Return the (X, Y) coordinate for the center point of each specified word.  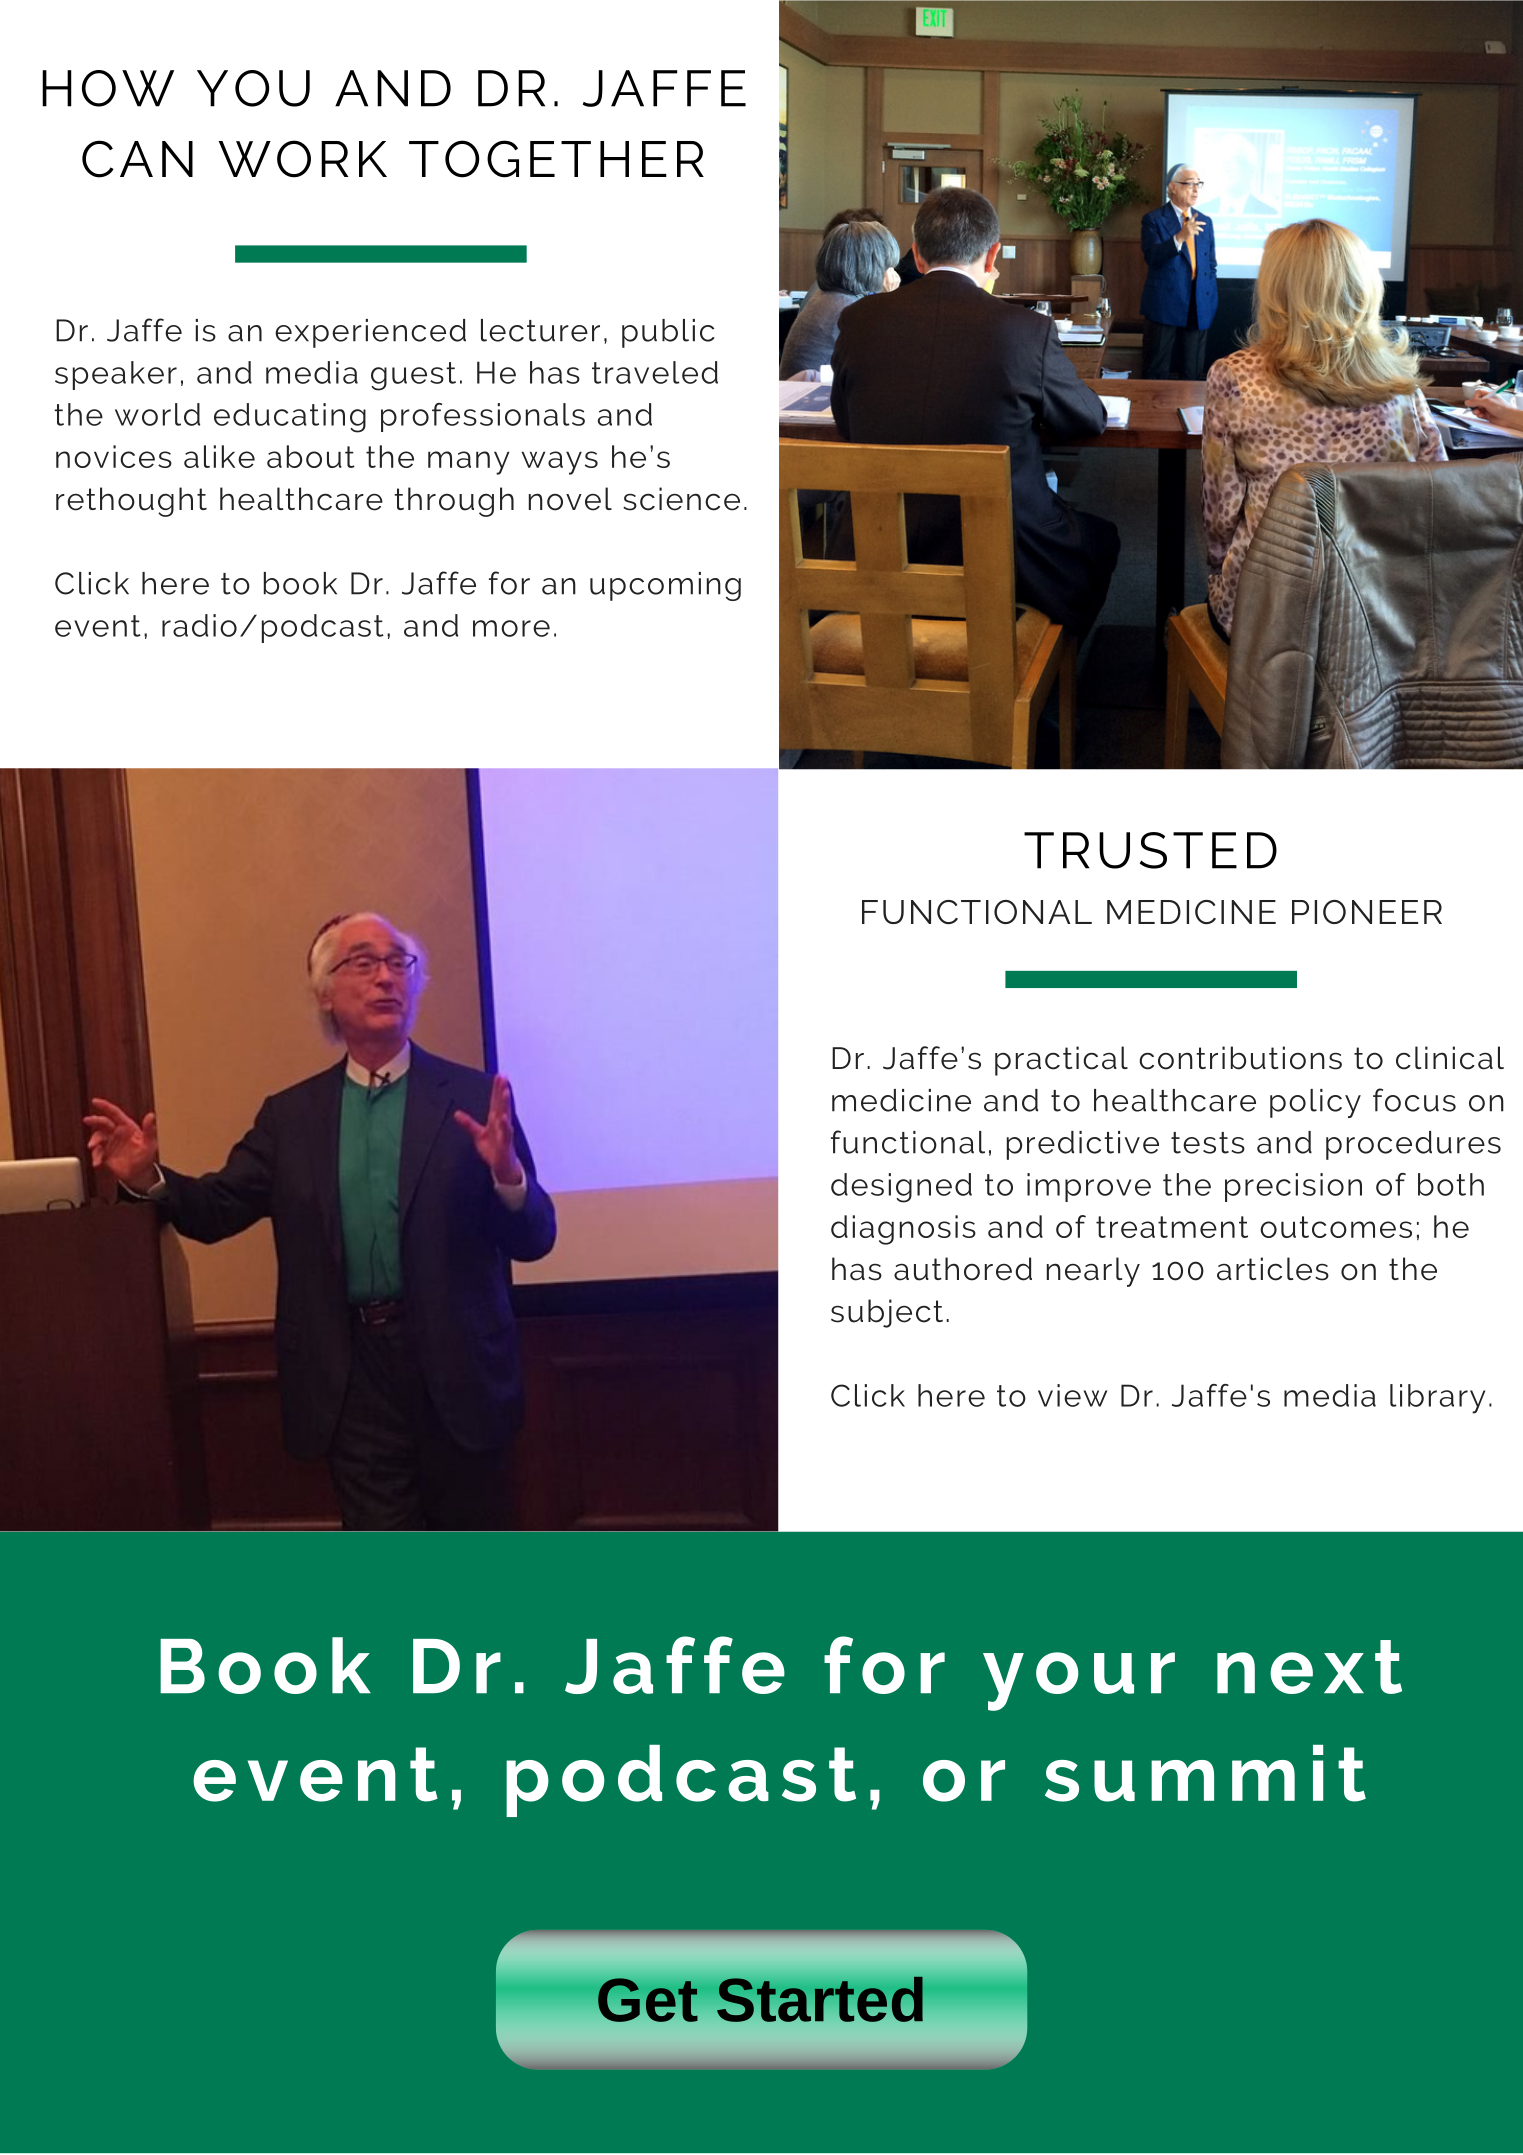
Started (820, 1999)
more (511, 628)
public (668, 333)
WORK (303, 159)
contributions (1240, 1058)
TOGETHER (556, 159)
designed (901, 1188)
